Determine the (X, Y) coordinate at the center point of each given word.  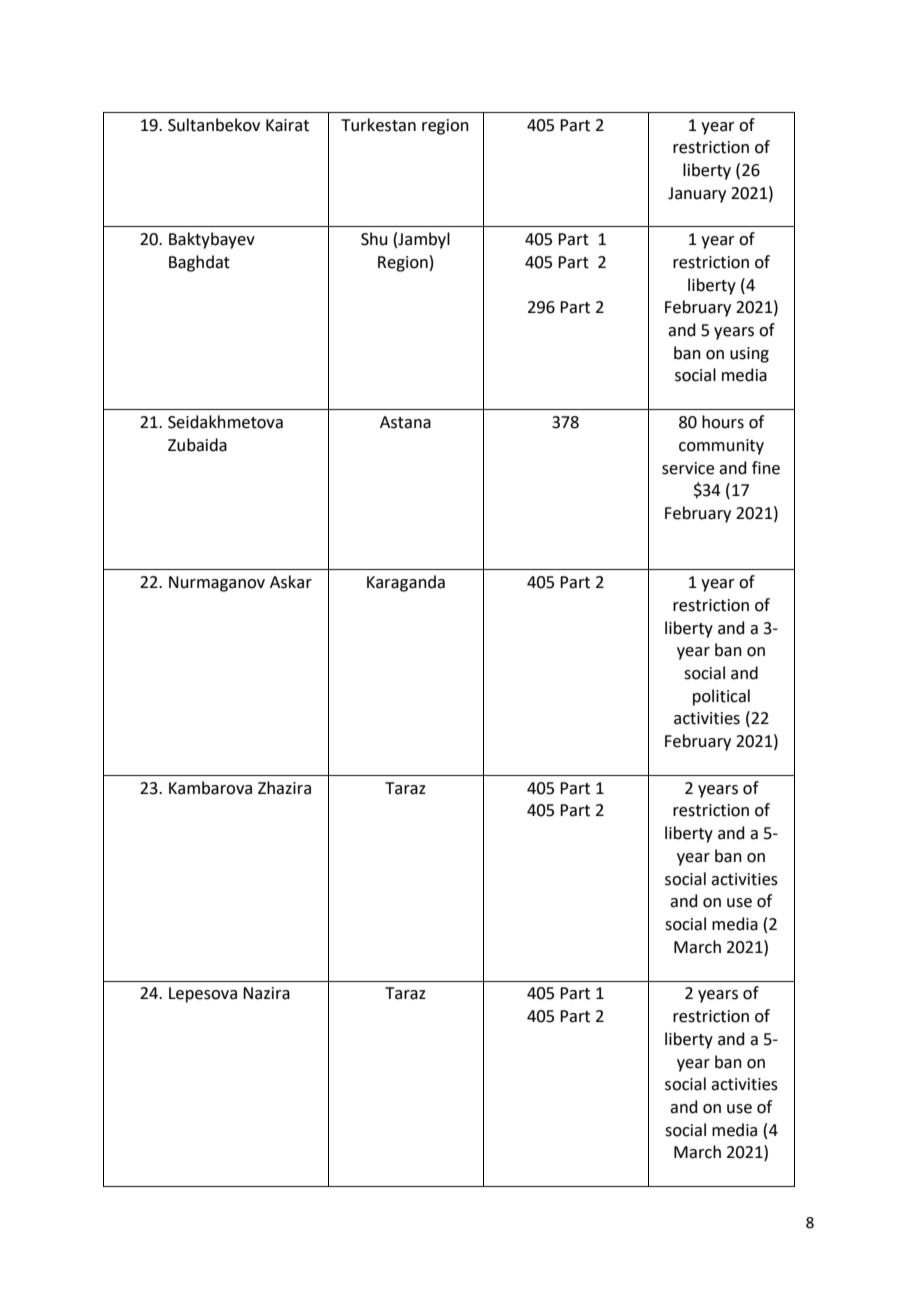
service (688, 468)
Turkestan (378, 125)
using (749, 355)
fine (766, 468)
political (721, 697)
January (697, 195)
